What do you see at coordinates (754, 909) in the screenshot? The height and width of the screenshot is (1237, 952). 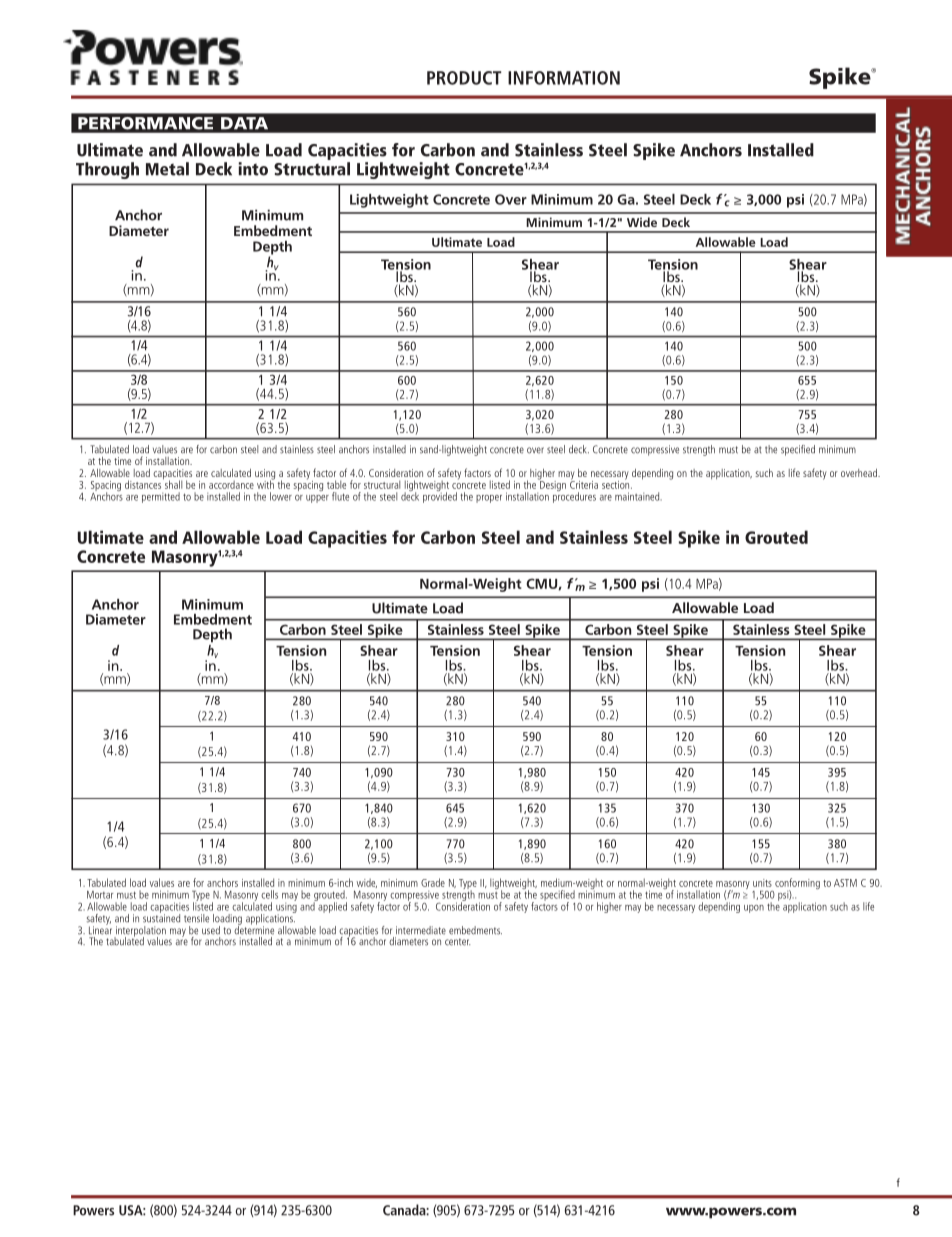 I see `upon` at bounding box center [754, 909].
